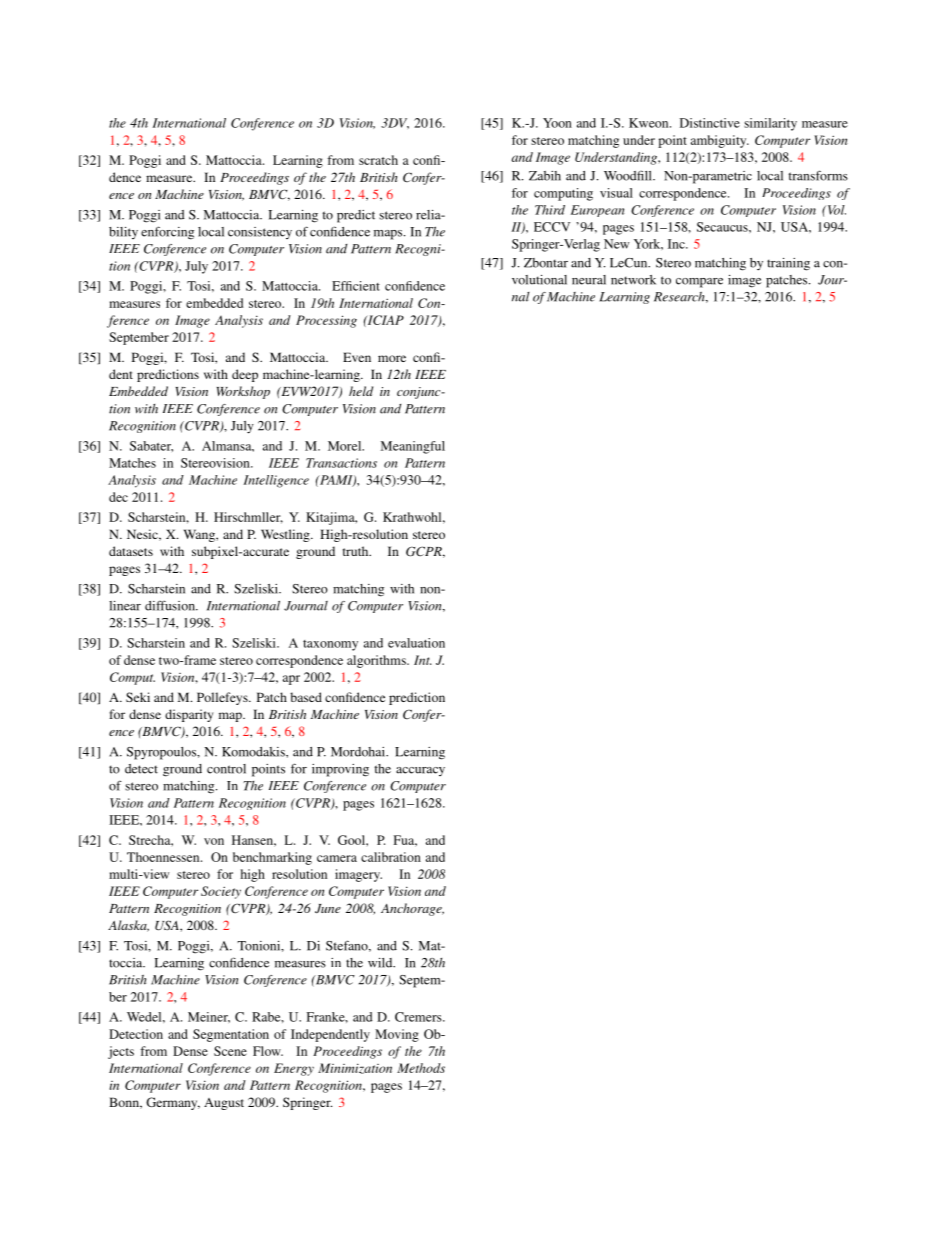  Describe the element at coordinates (412, 909) in the page. I see `Anchorage` at that location.
